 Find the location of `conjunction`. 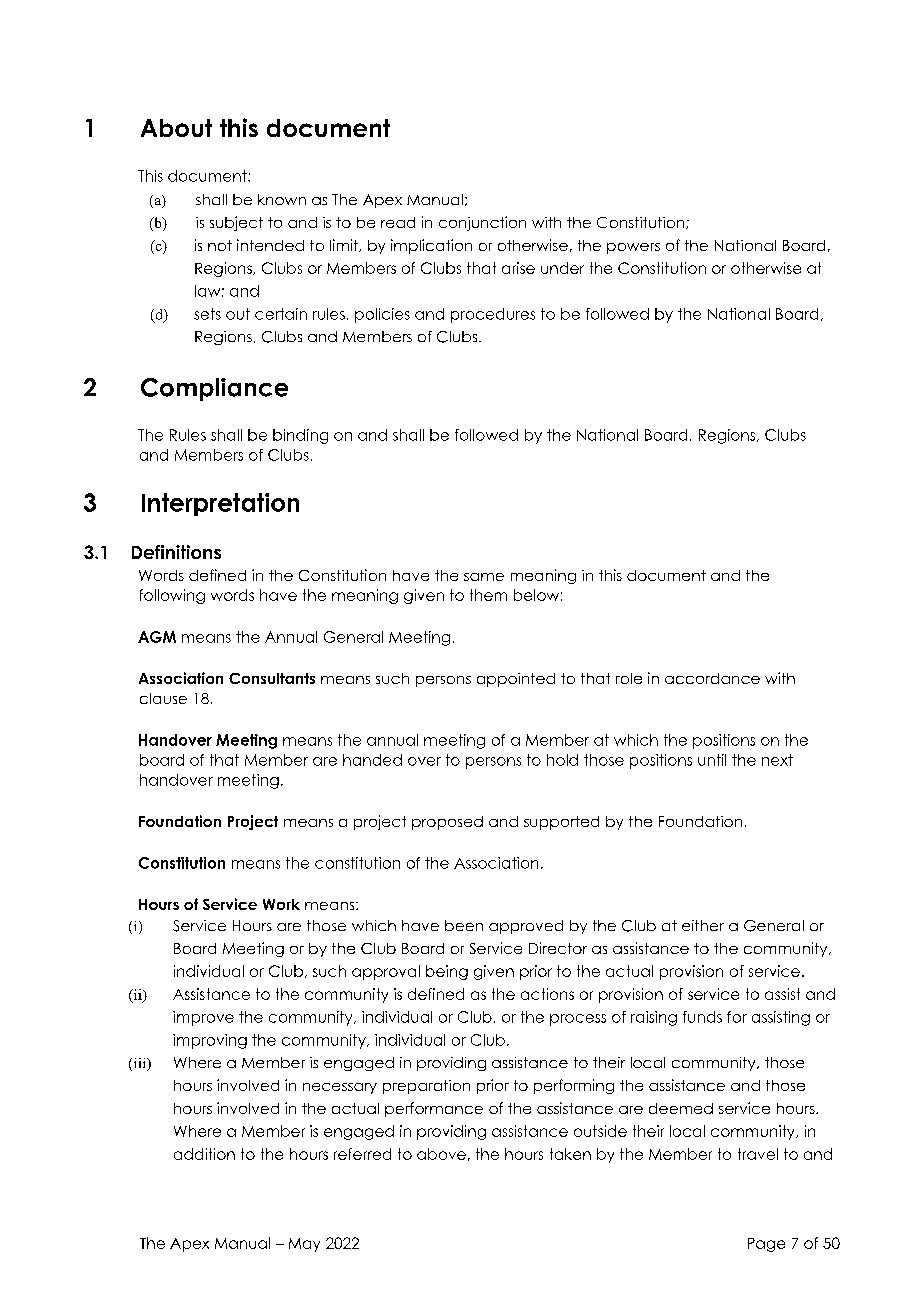

conjunction is located at coordinates (482, 223).
